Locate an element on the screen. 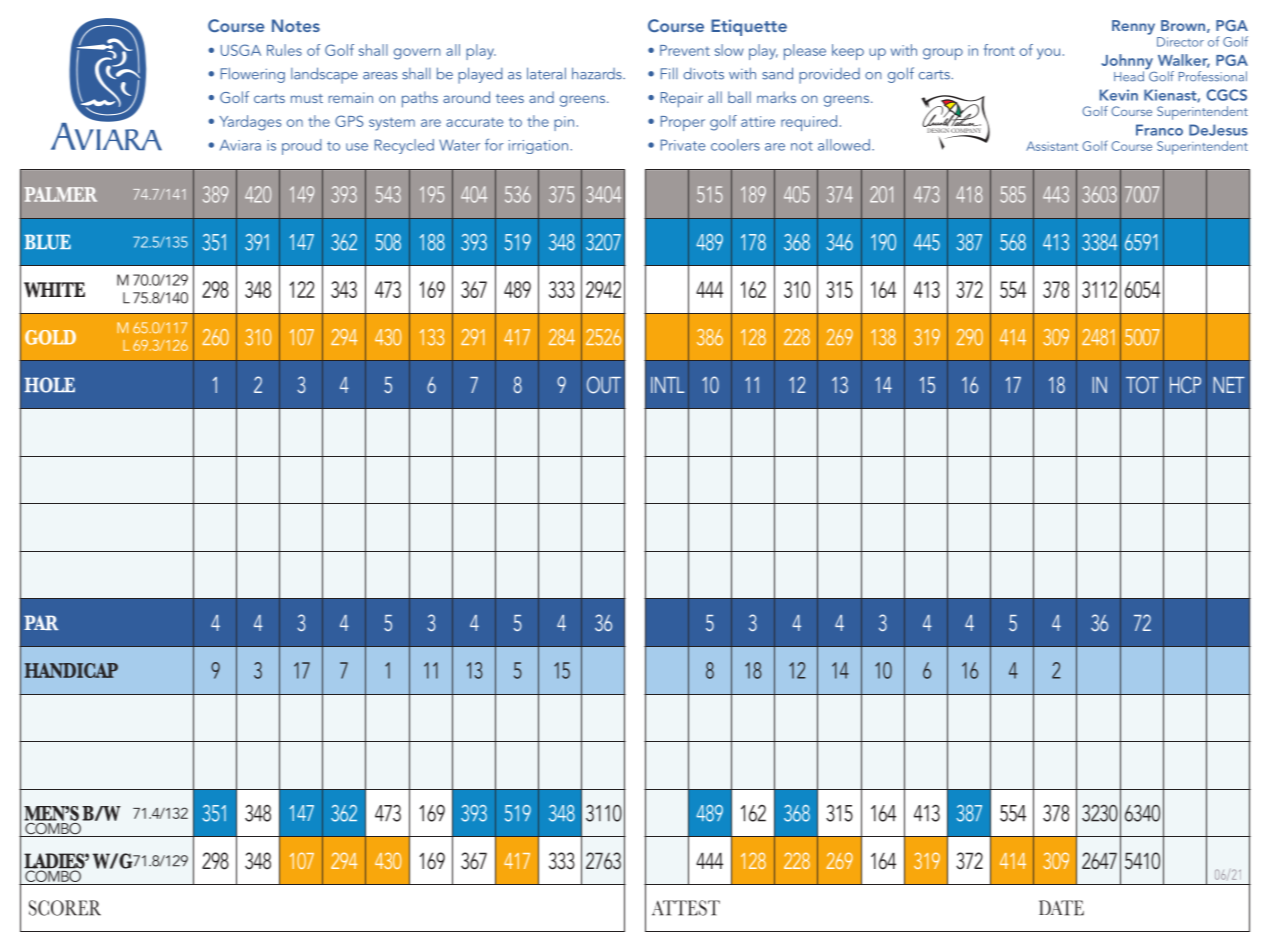 This screenshot has width=1270, height=952. SCORER is located at coordinates (65, 908).
